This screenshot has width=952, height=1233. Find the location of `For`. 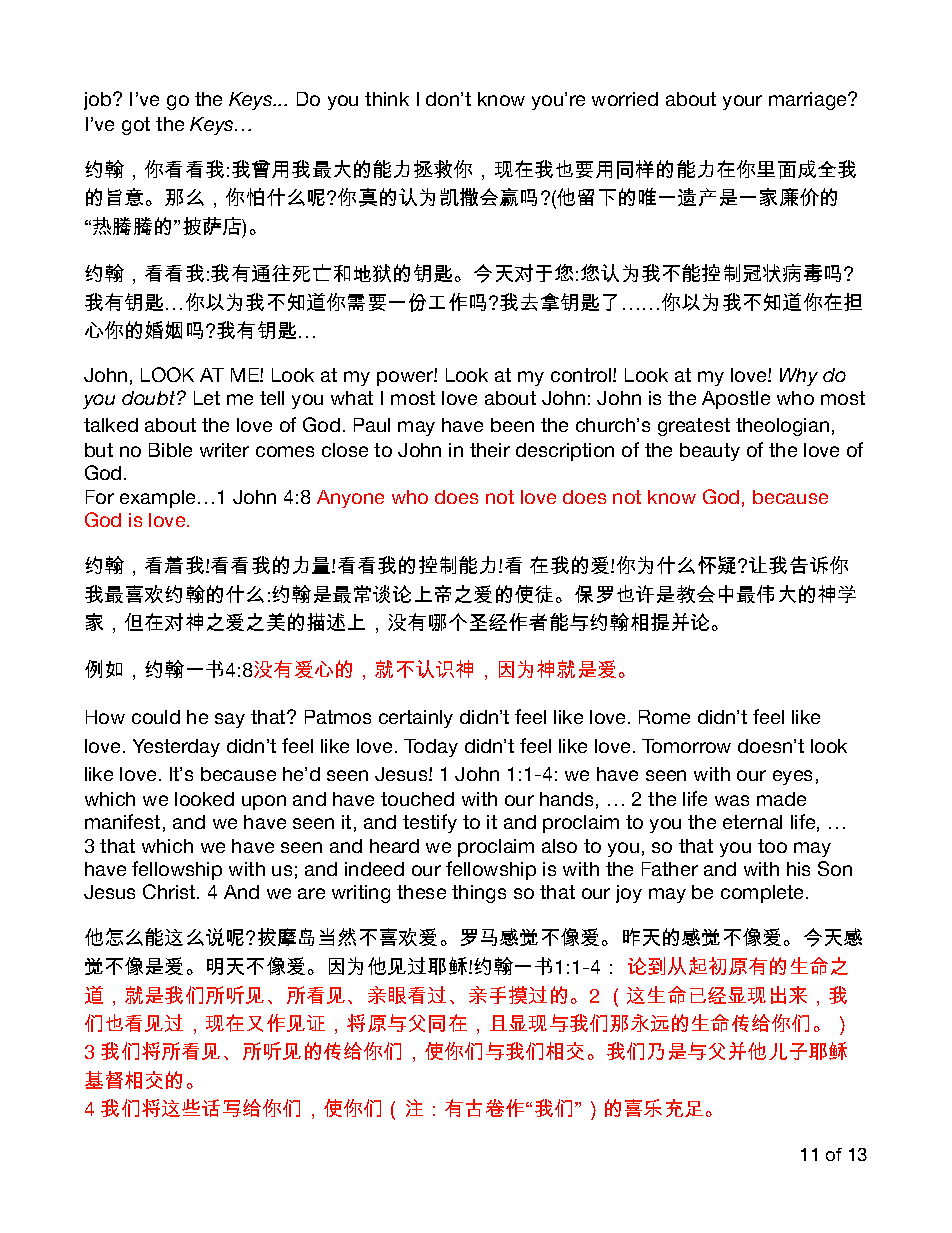

For is located at coordinates (100, 497).
